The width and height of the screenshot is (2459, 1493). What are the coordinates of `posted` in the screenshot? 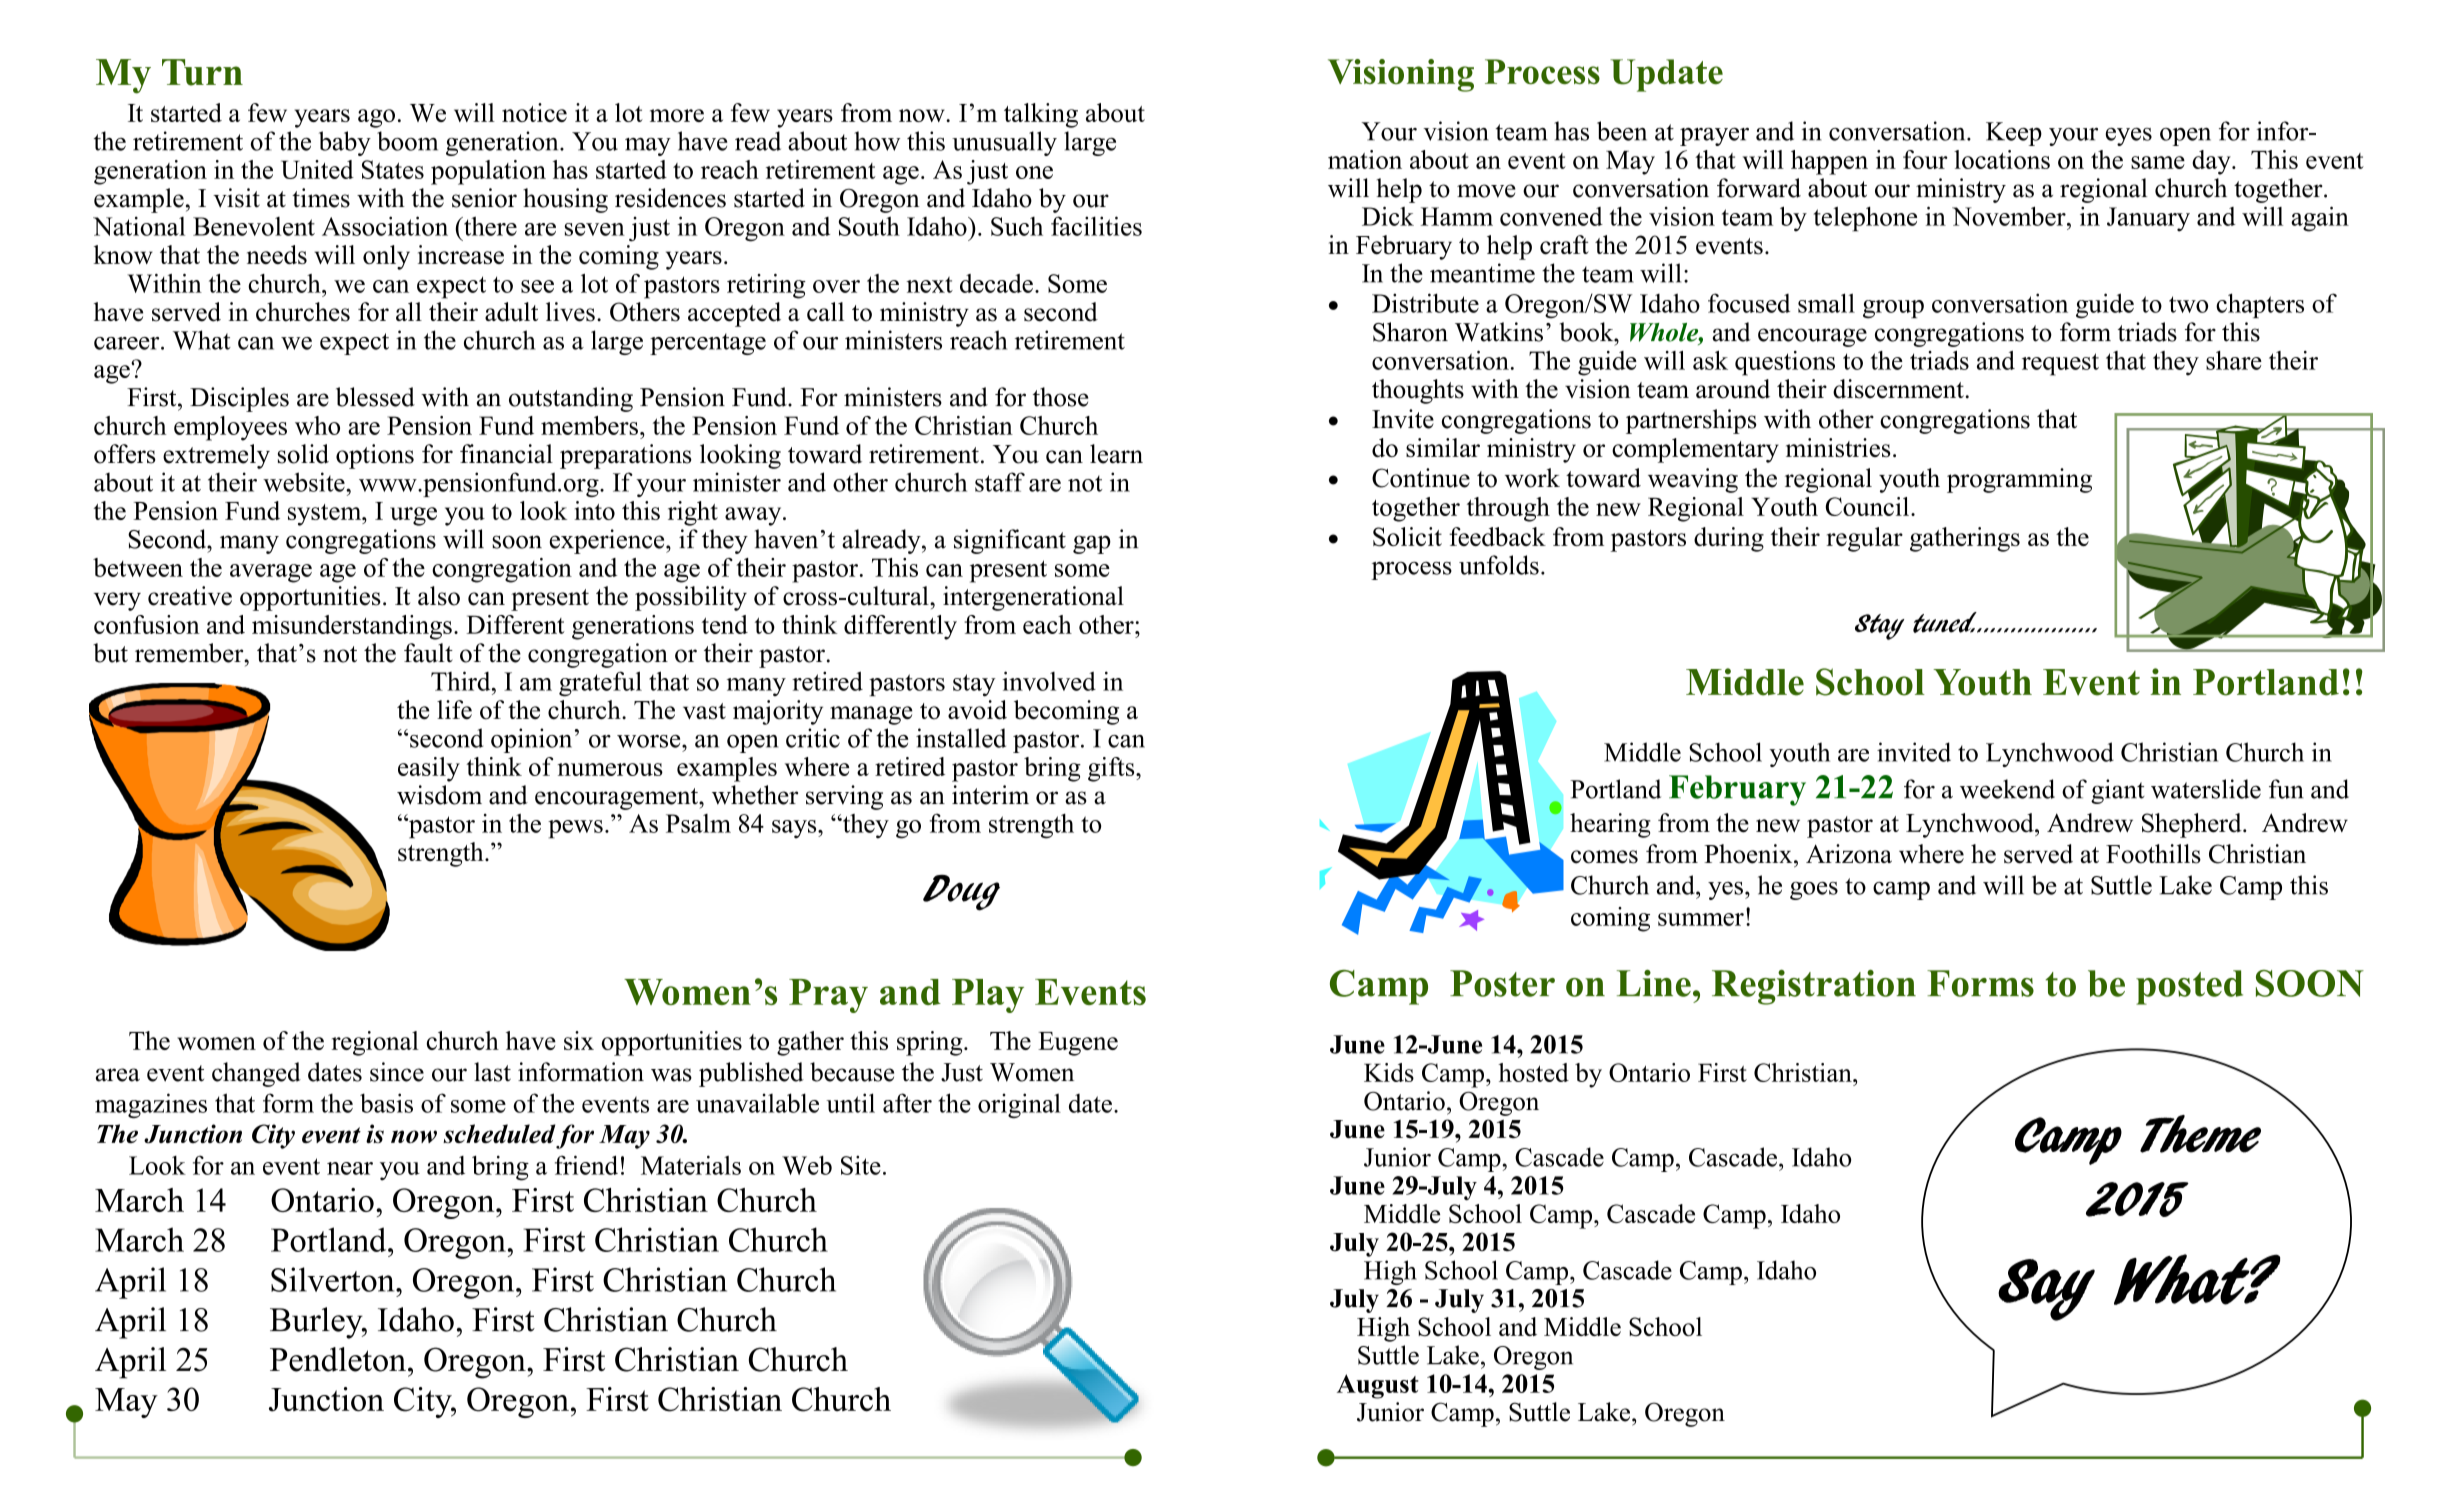 It's located at (2189, 987).
